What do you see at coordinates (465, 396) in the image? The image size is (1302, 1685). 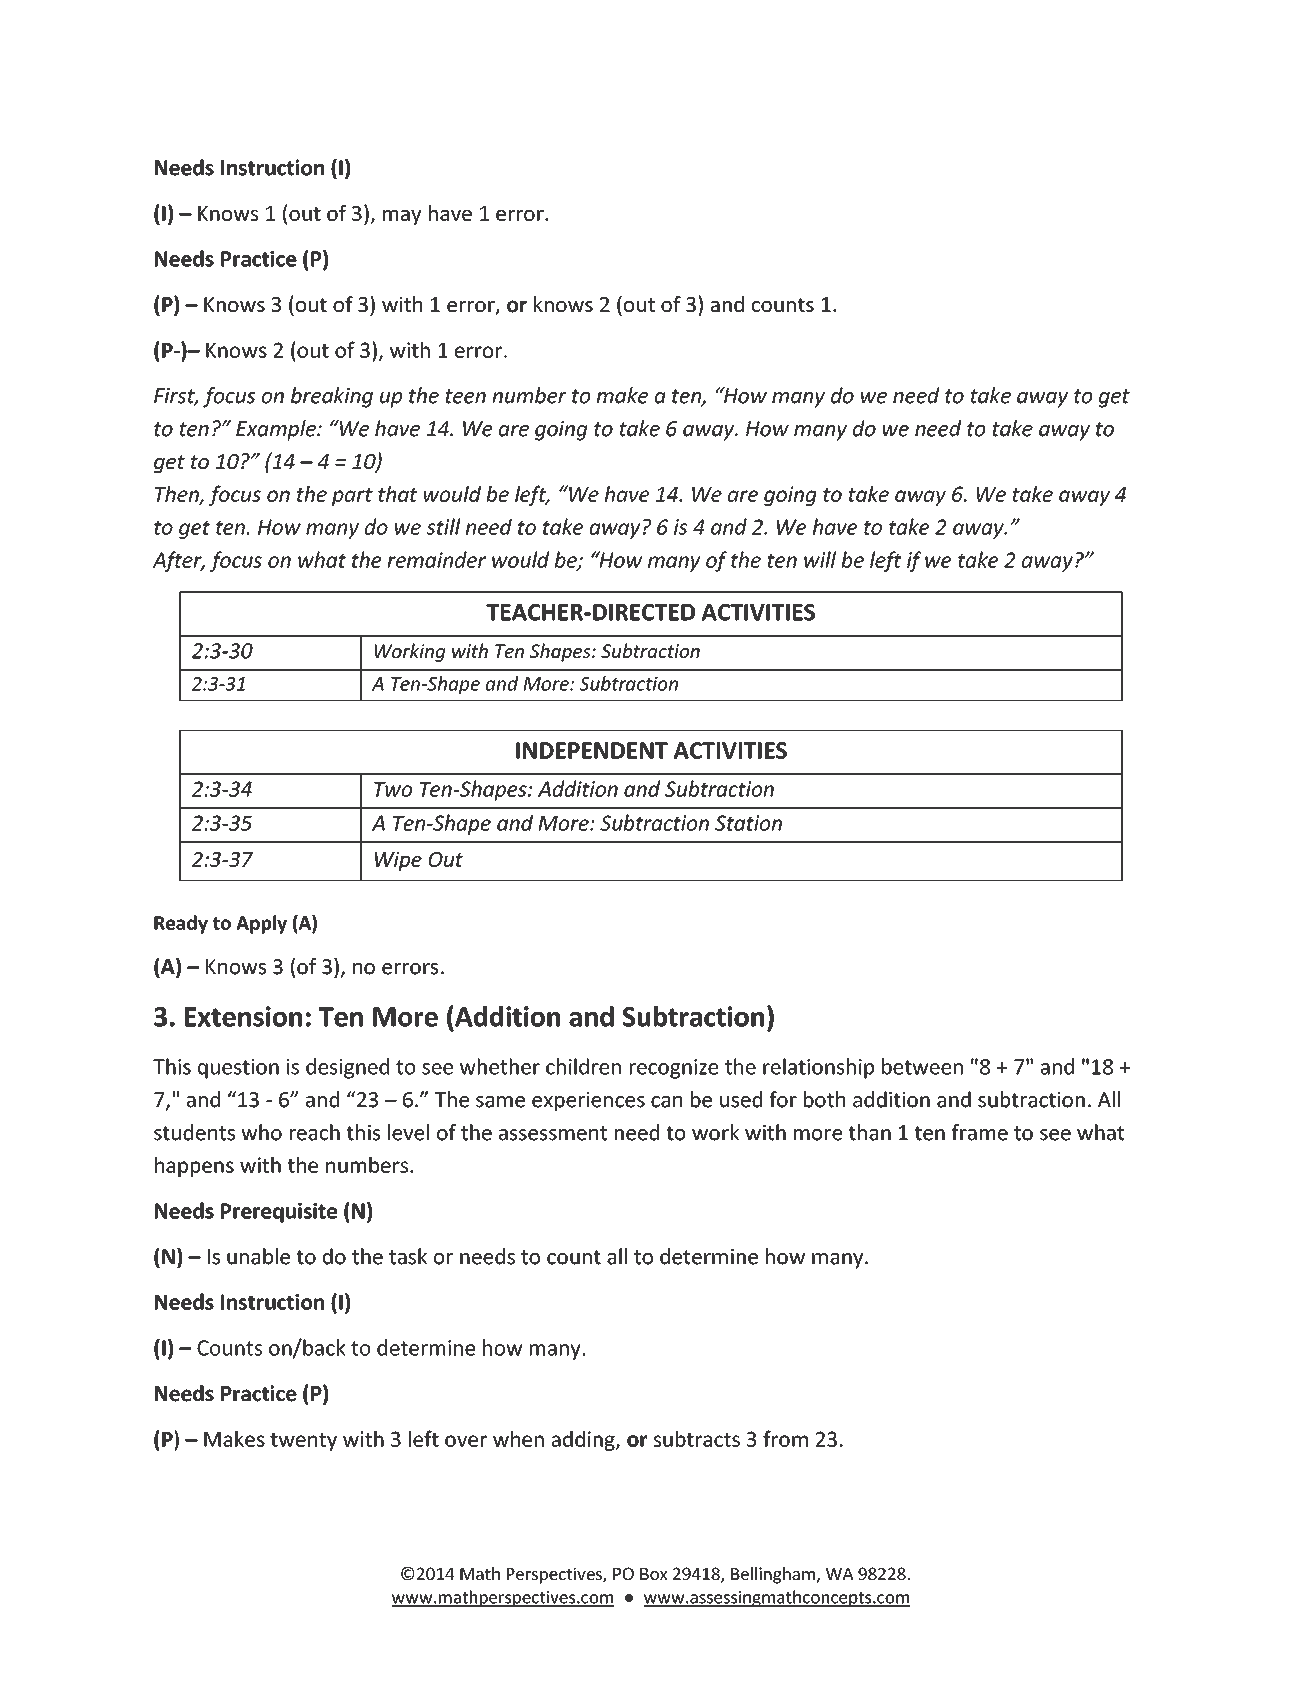 I see `teen` at bounding box center [465, 396].
